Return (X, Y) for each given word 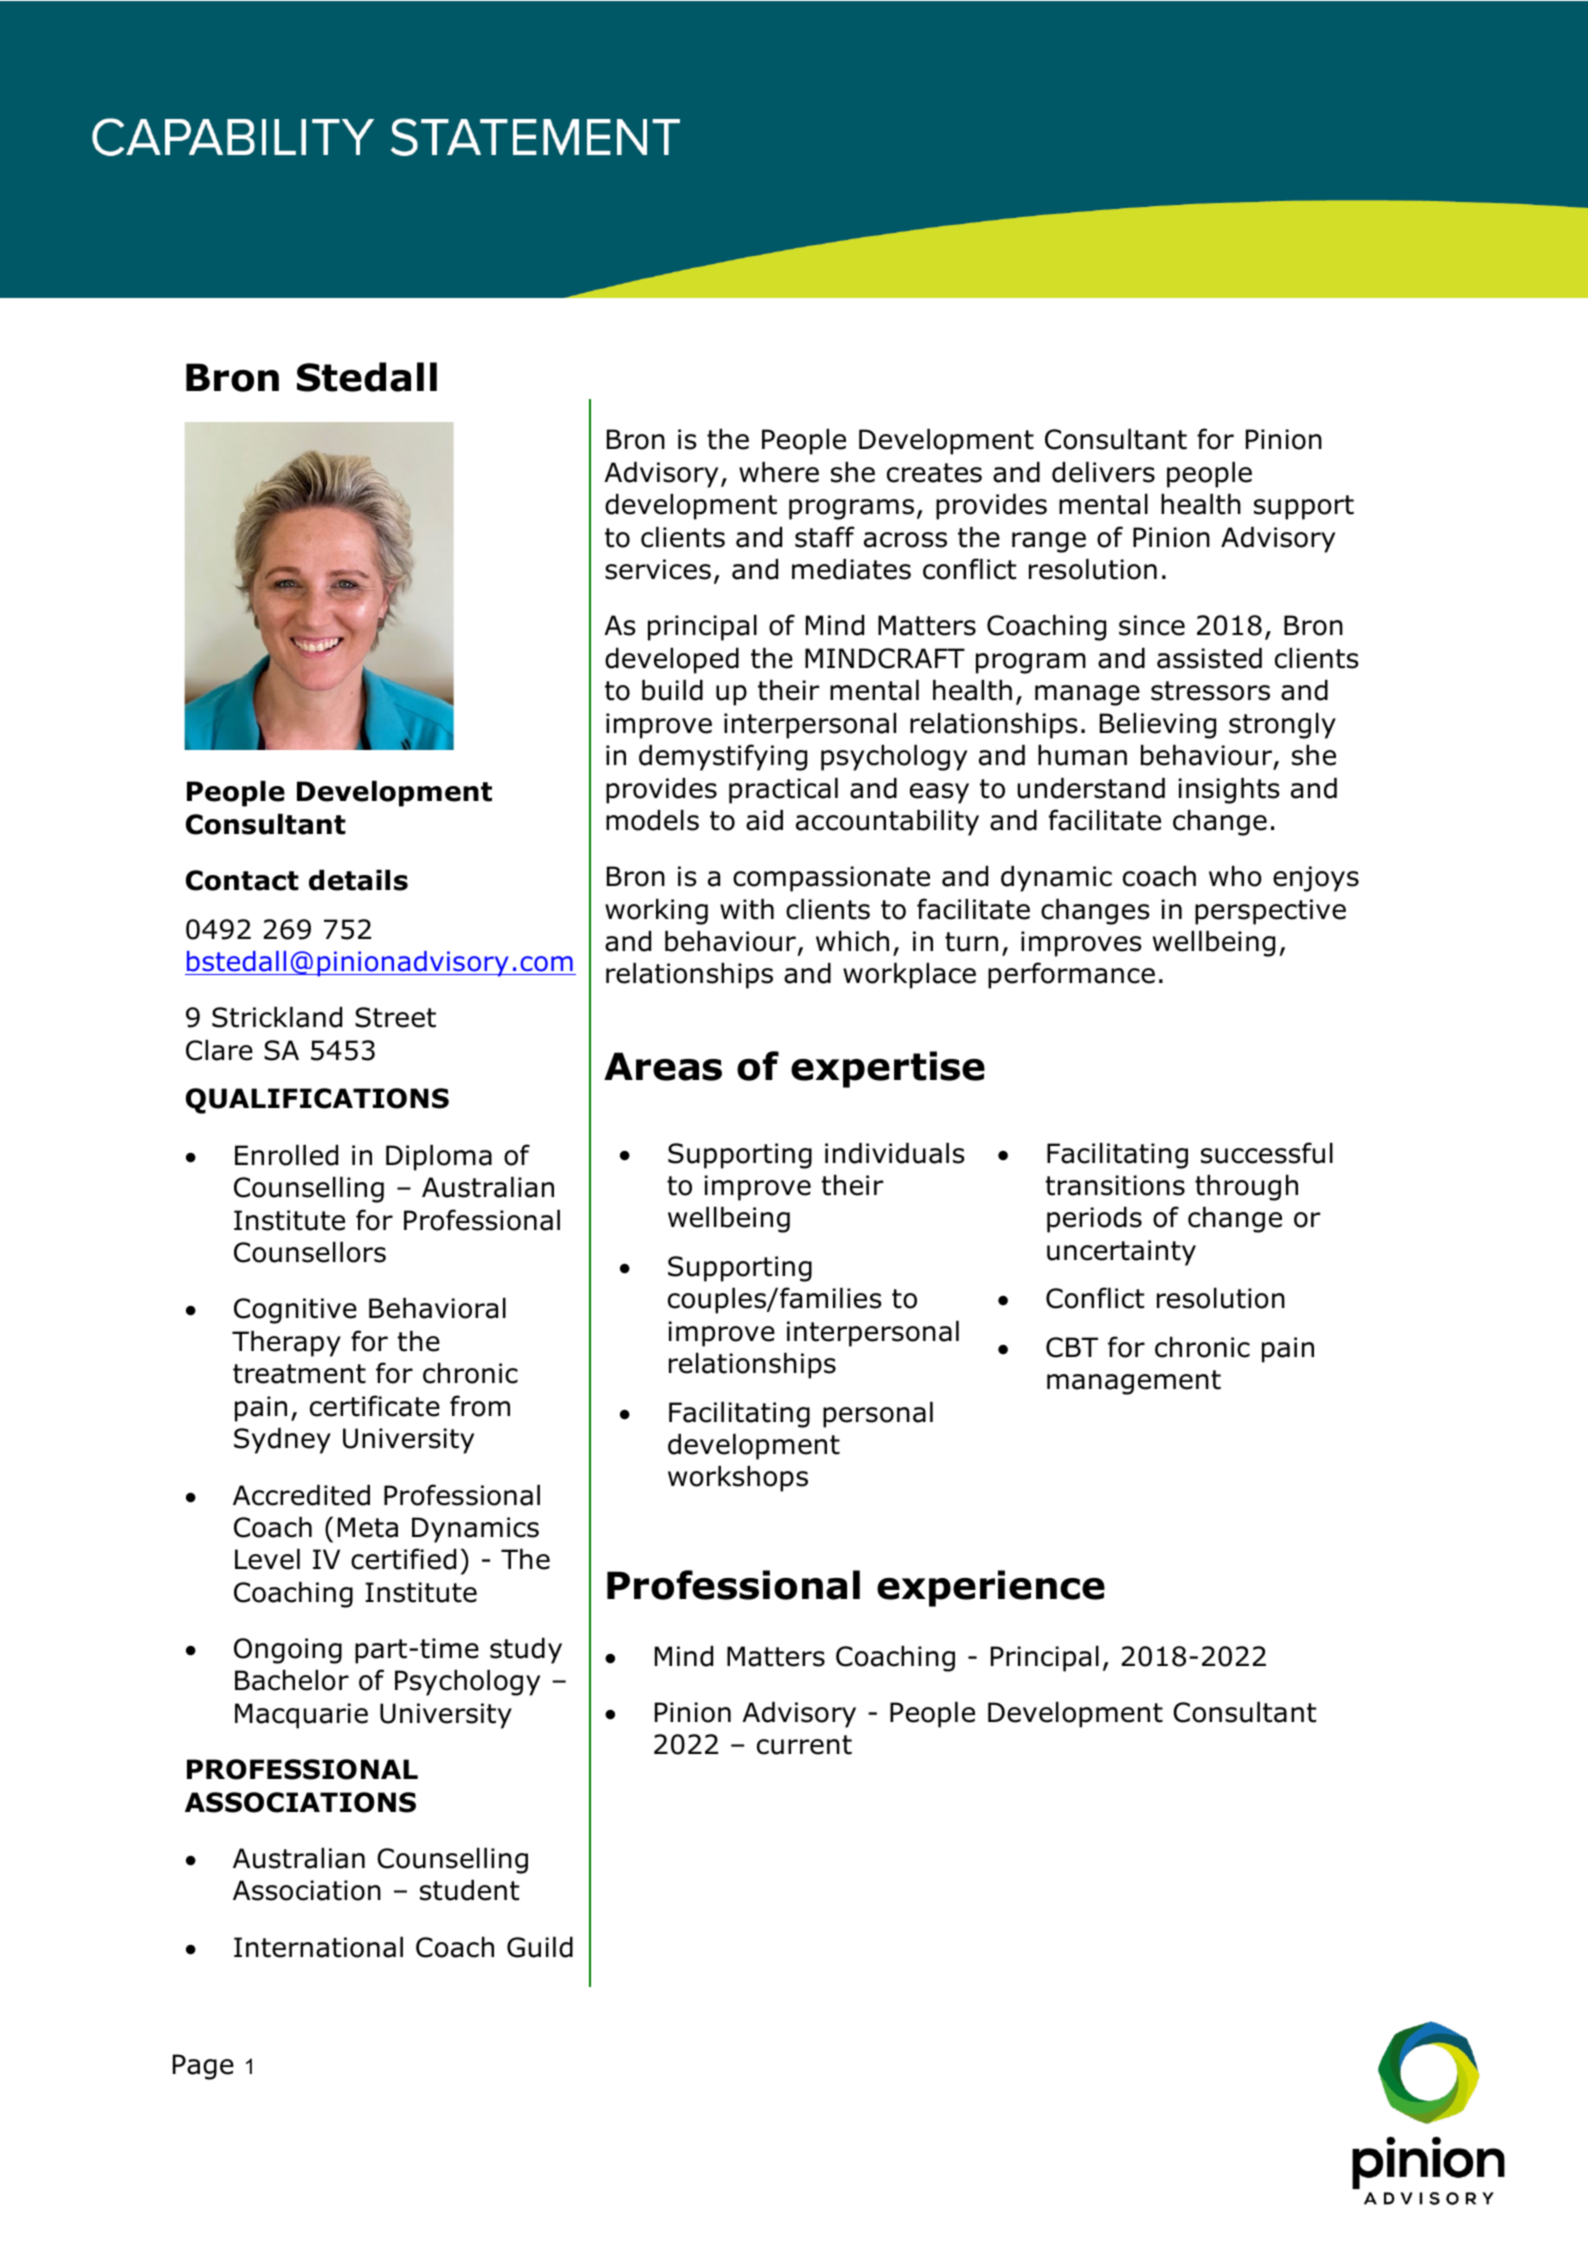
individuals (895, 1153)
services (658, 569)
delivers (1103, 472)
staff (824, 537)
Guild (540, 1947)
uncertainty (1121, 1253)
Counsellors (310, 1252)
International (318, 1947)
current (804, 1745)
